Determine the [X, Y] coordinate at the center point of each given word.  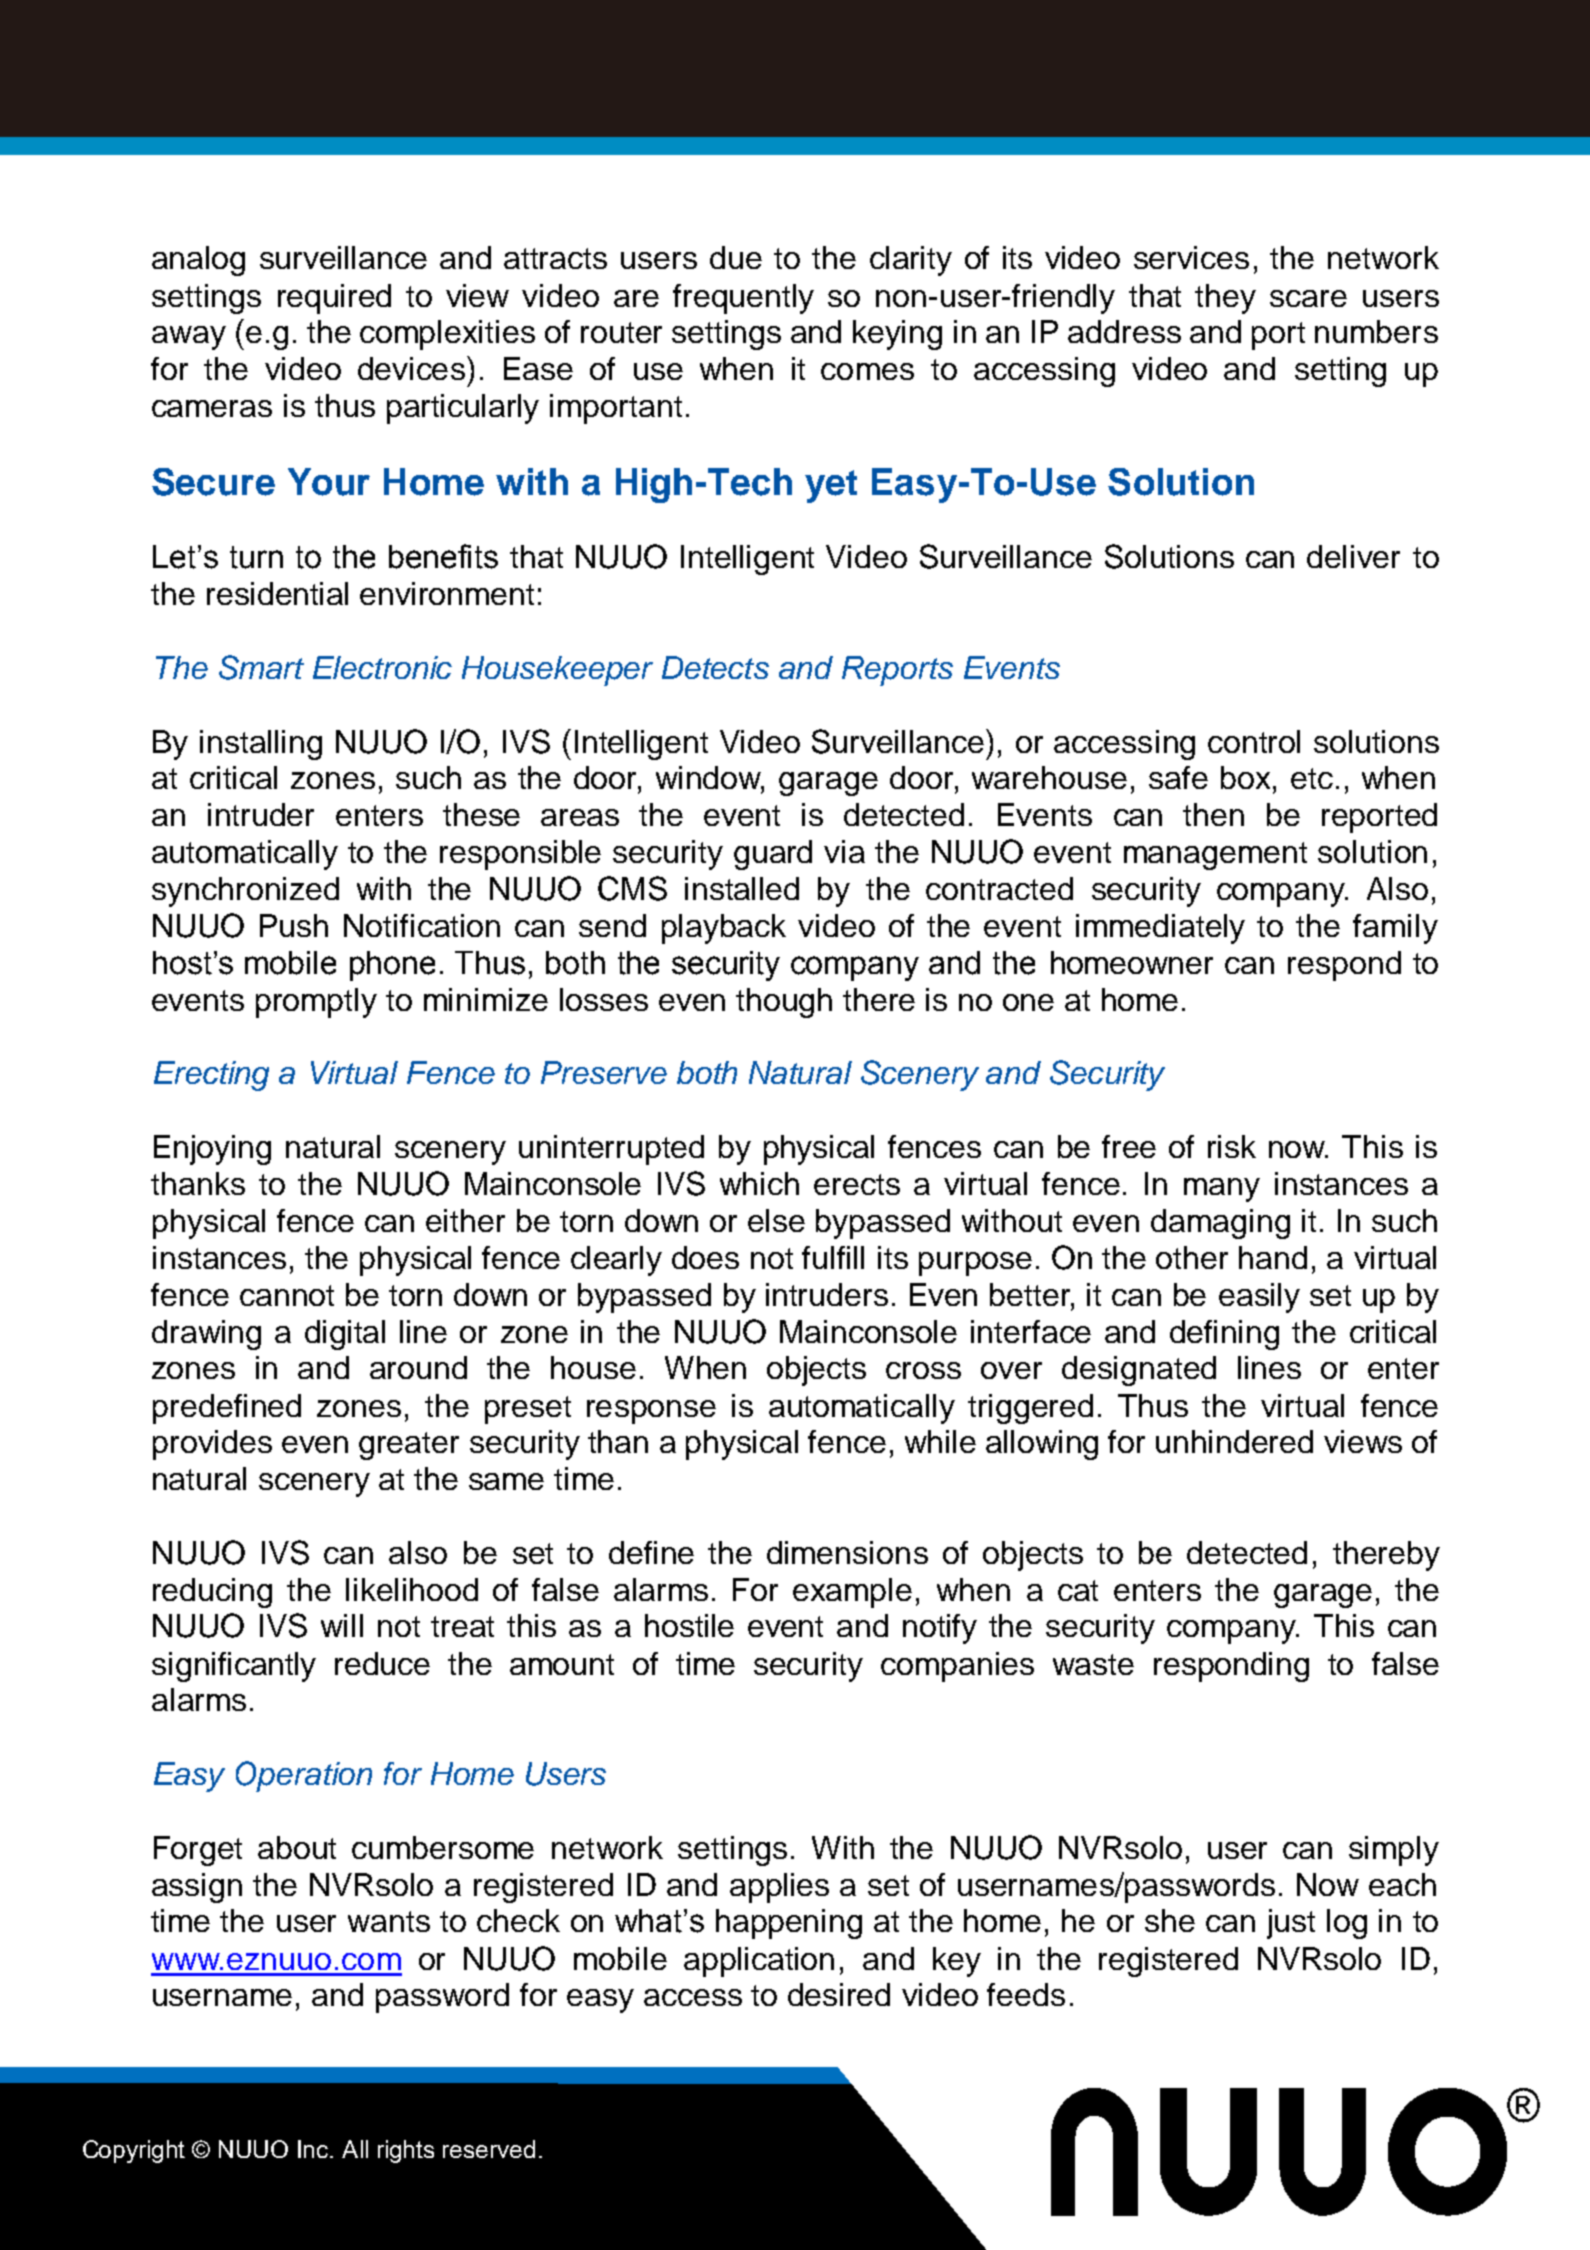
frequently [743, 299]
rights [406, 2151]
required [334, 299]
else [776, 1220]
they [1225, 299]
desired [839, 1994]
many [1222, 1190]
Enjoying [212, 1150]
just [1291, 1924]
